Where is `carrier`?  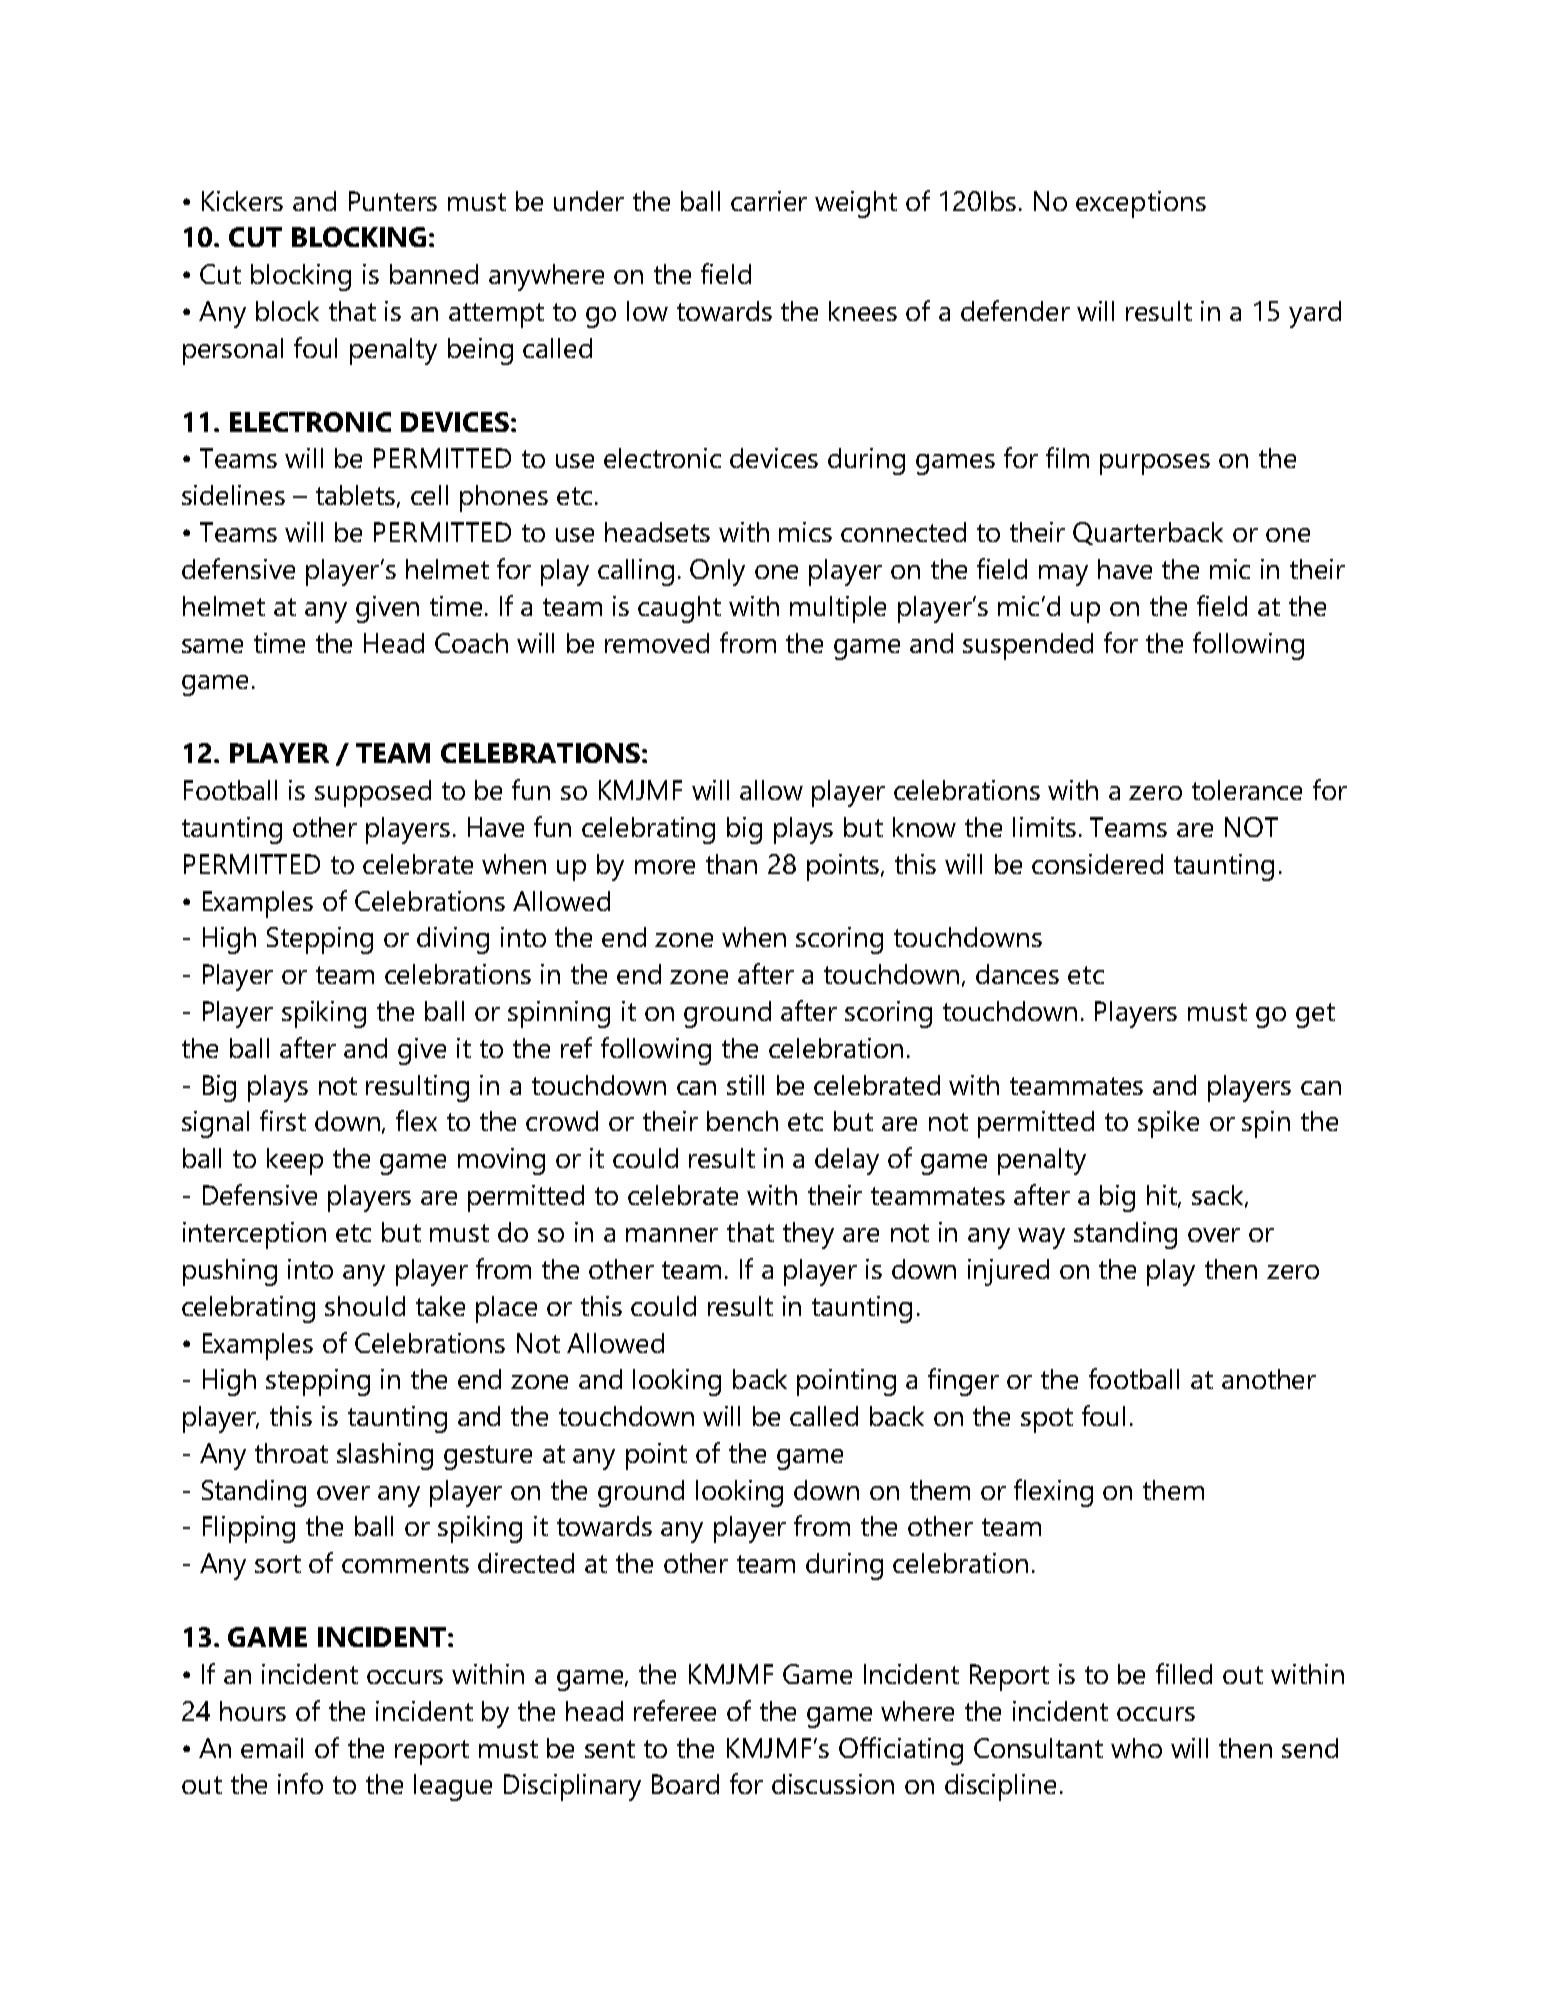 carrier is located at coordinates (769, 201).
